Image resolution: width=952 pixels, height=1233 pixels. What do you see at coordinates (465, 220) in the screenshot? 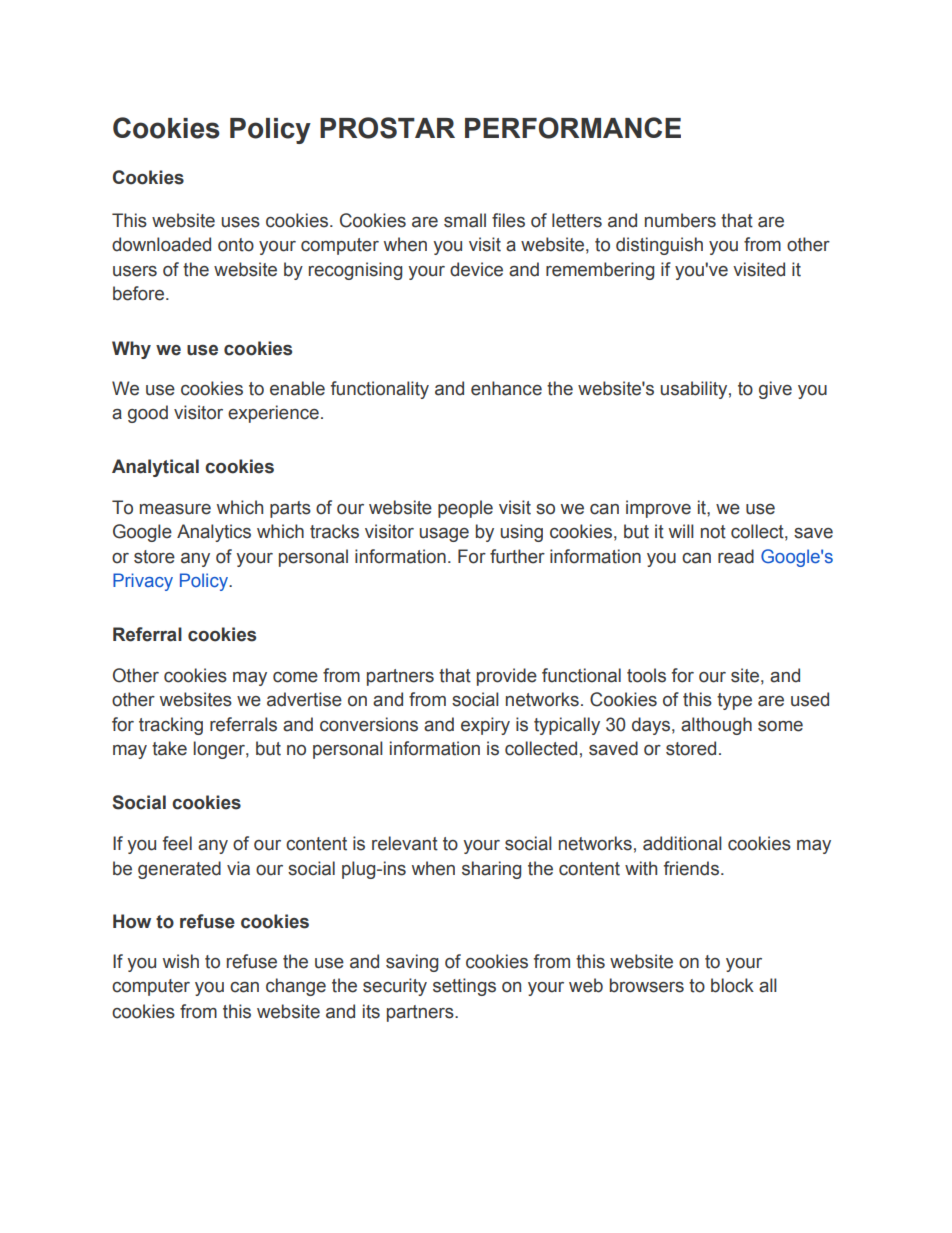
I see `small` at bounding box center [465, 220].
